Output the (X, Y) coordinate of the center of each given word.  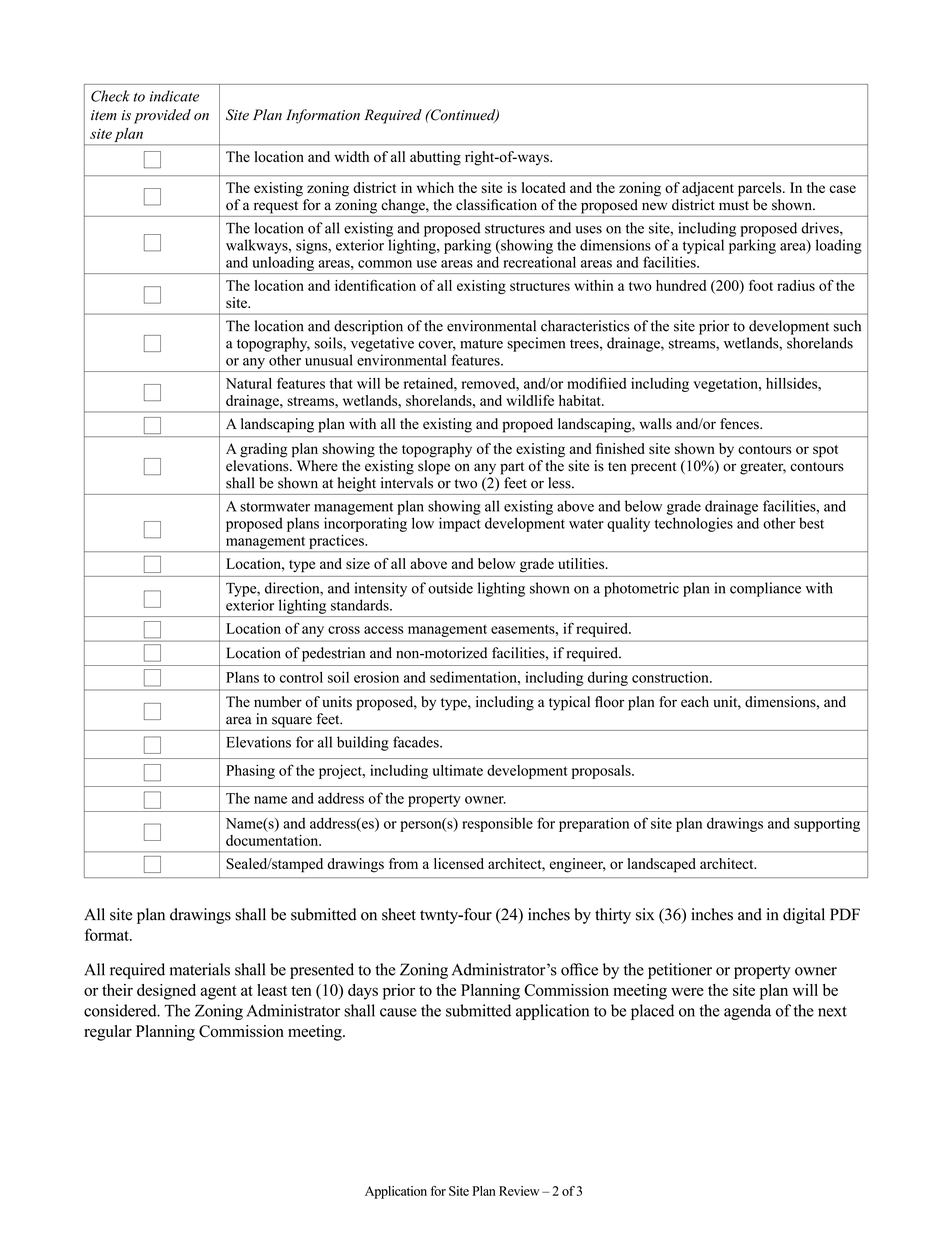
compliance (765, 589)
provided (162, 116)
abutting (435, 158)
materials (200, 969)
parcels (761, 189)
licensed (459, 863)
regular (108, 1033)
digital (804, 916)
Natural (249, 383)
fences (740, 424)
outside (450, 588)
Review (519, 1191)
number (278, 702)
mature (481, 344)
